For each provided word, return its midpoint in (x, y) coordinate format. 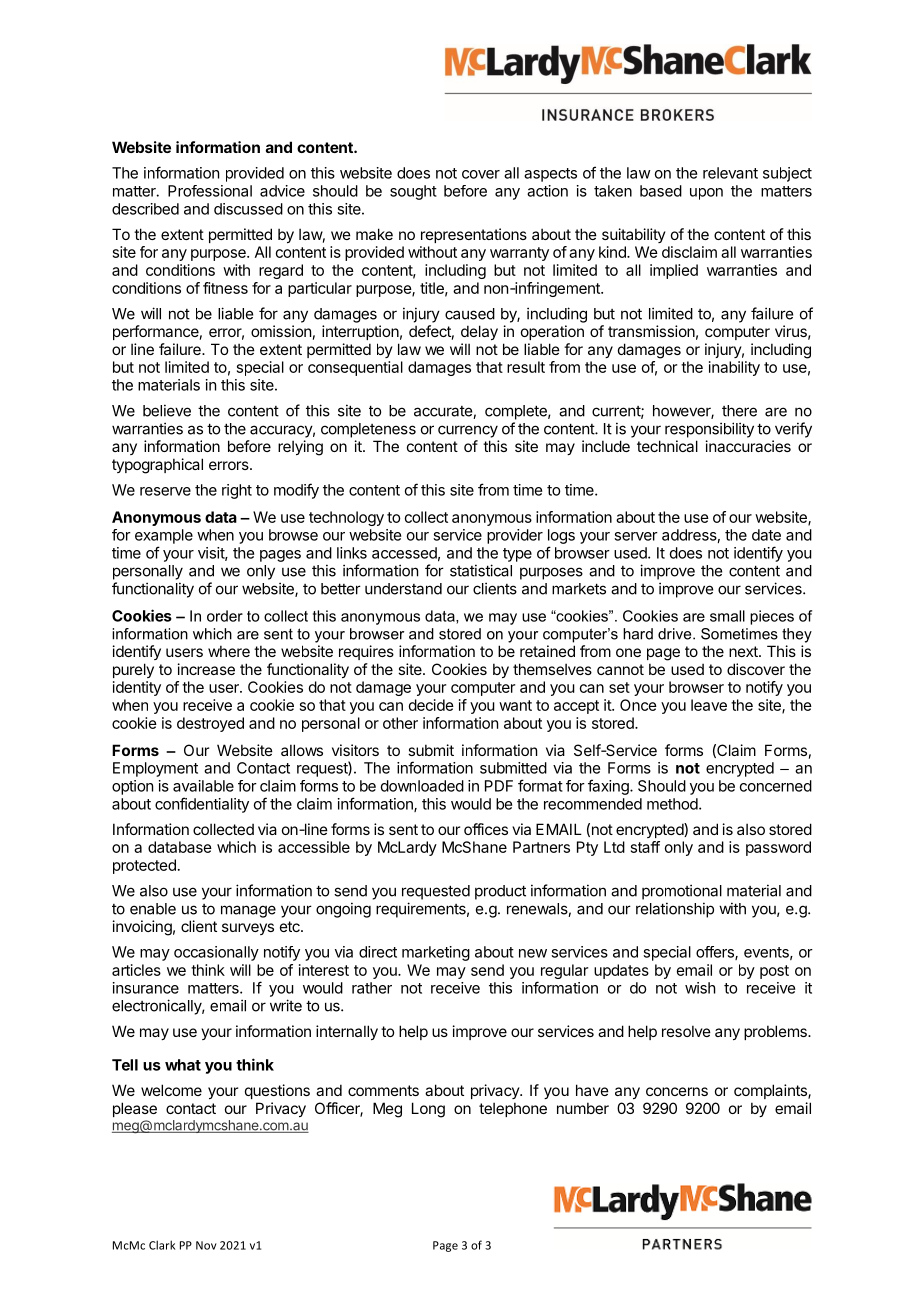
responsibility (709, 430)
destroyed (210, 724)
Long (428, 1110)
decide (431, 705)
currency (468, 431)
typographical (157, 466)
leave (709, 705)
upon (706, 194)
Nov (206, 1245)
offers (716, 953)
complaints (771, 1091)
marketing (436, 953)
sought (413, 192)
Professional (210, 191)
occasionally (216, 953)
